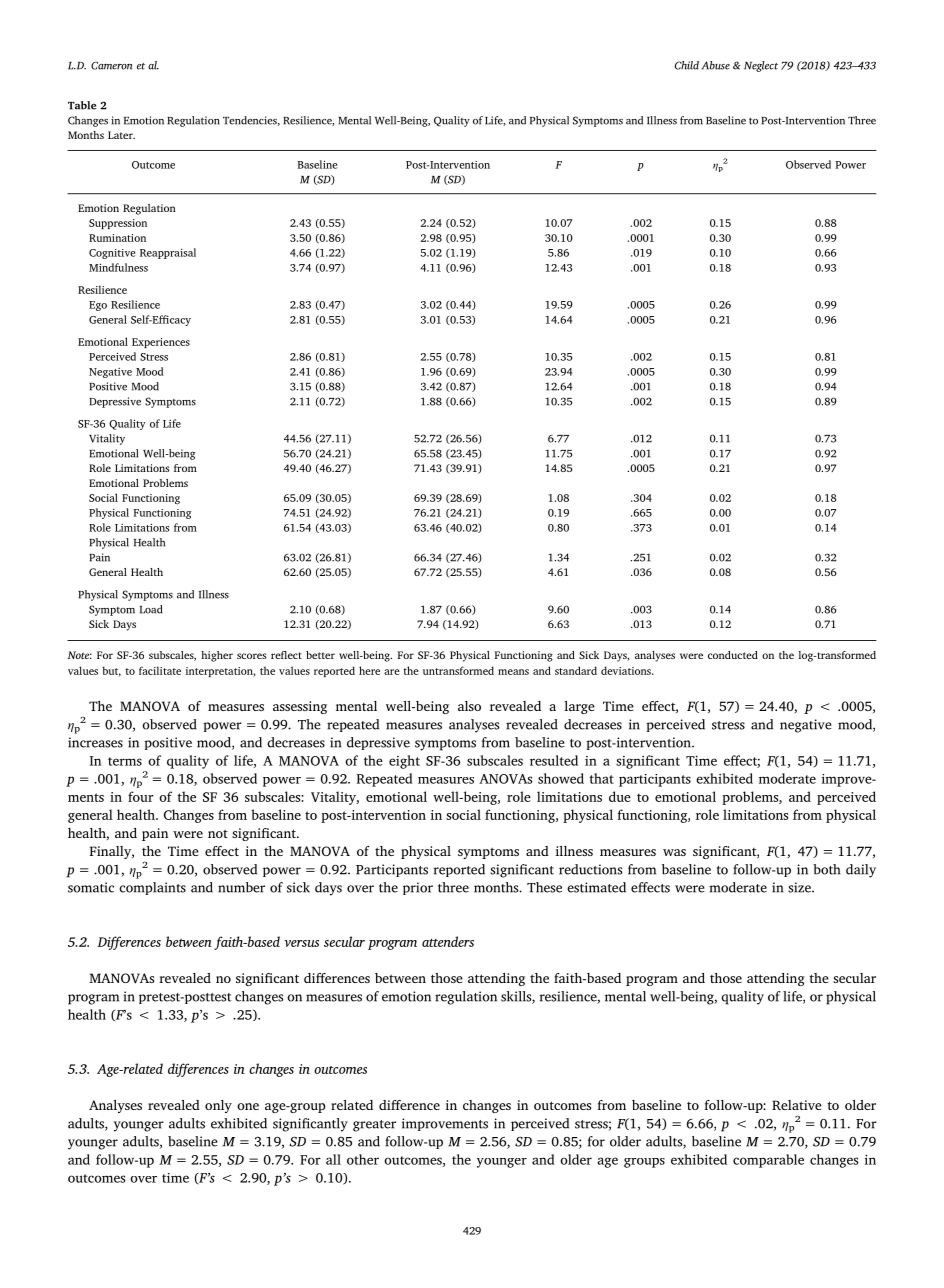  I want to click on Cameron, so click(111, 65).
